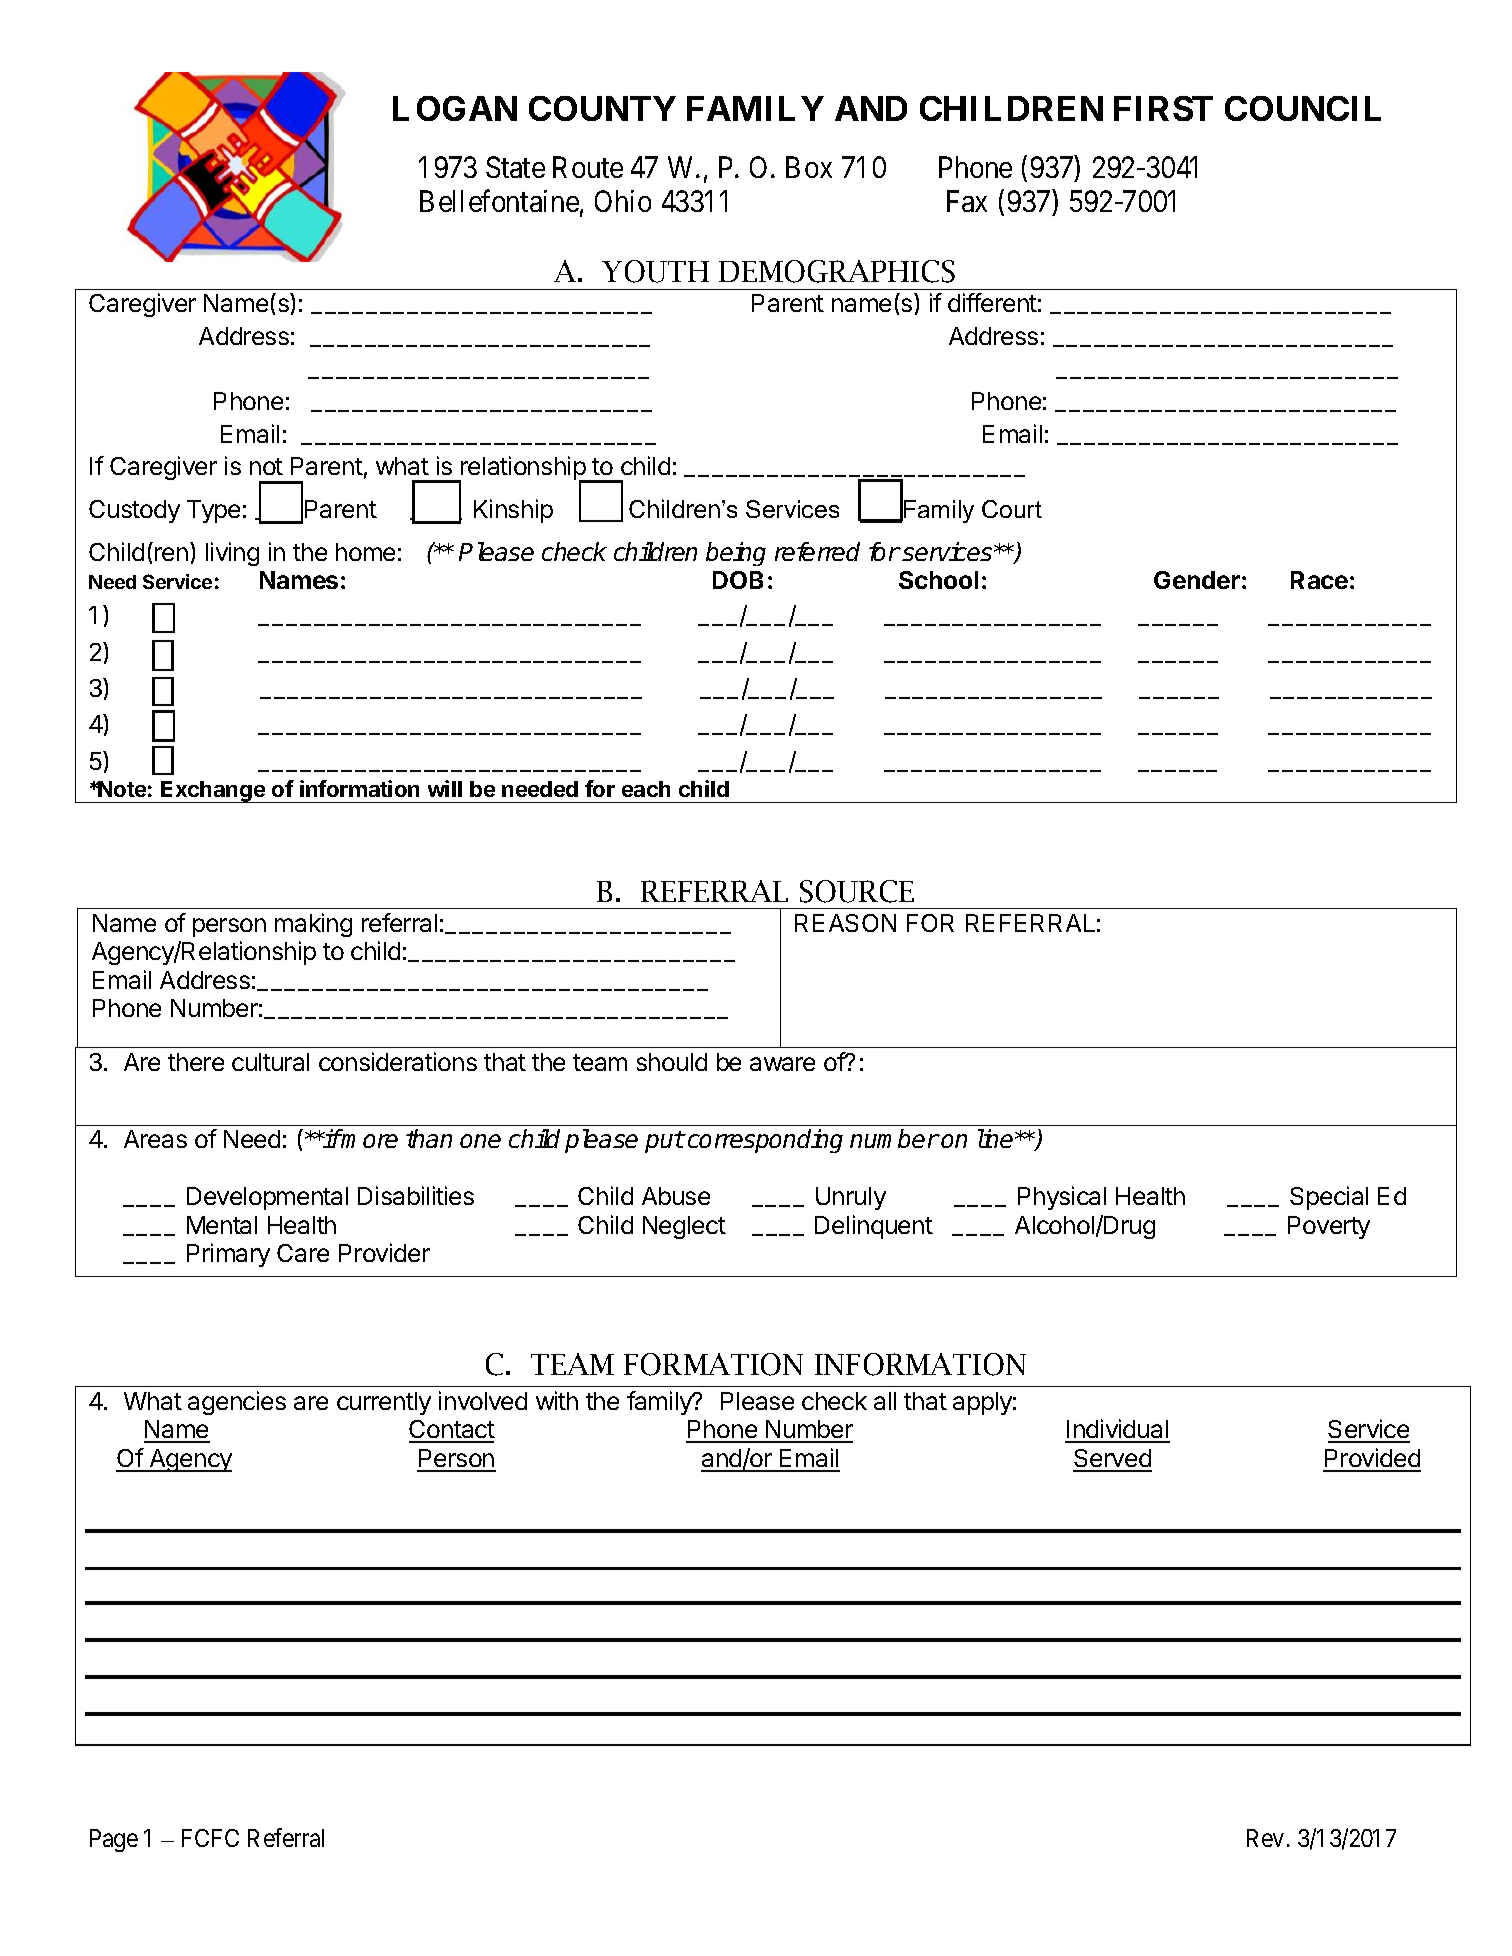 The height and width of the page is (1956, 1512). What do you see at coordinates (885, 1401) in the page?
I see `all` at bounding box center [885, 1401].
